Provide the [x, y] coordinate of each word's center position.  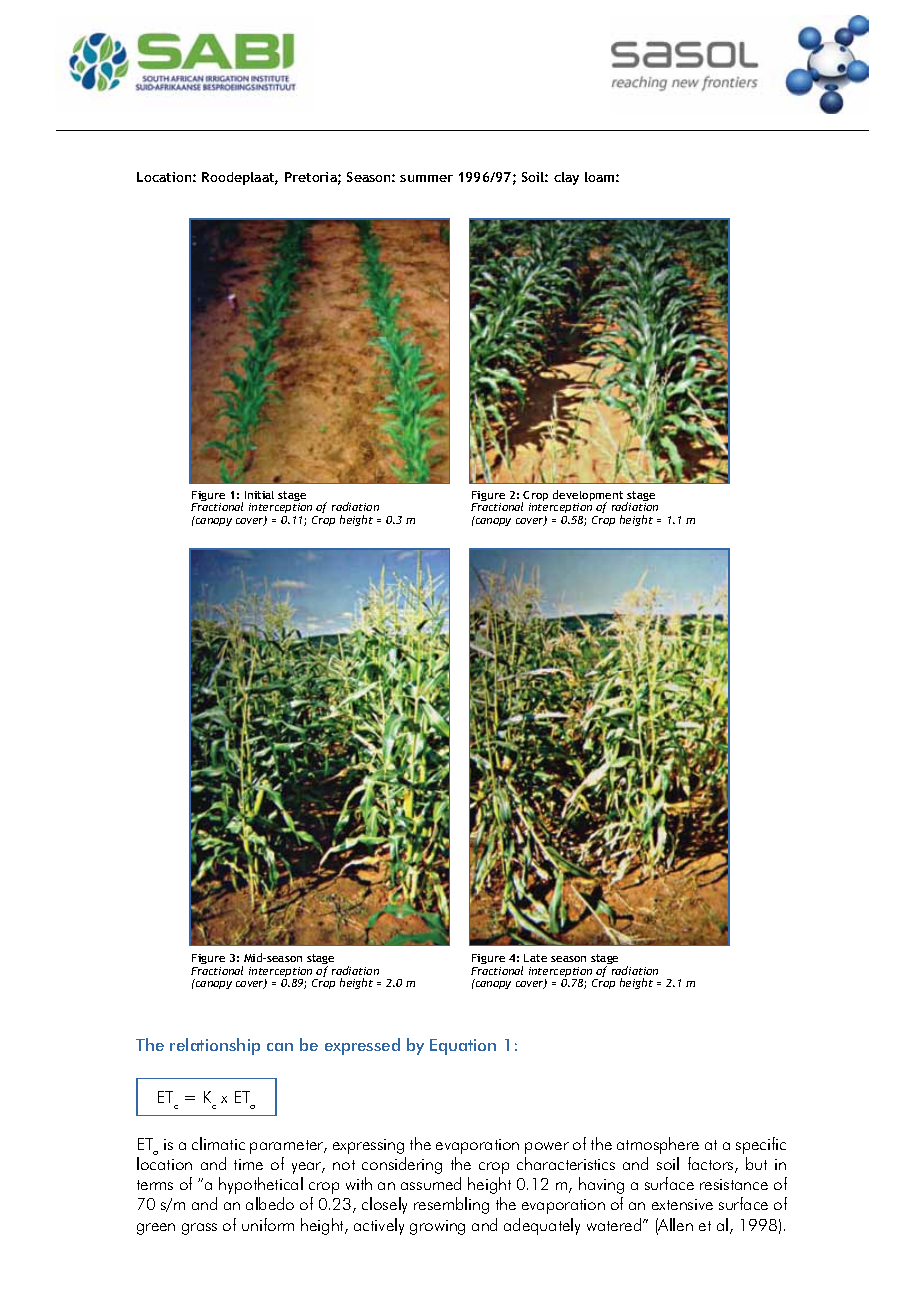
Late [535, 958]
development [588, 497]
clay [566, 178]
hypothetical [261, 1185]
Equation [463, 1047]
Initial [259, 495]
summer [426, 178]
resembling [451, 1205]
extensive [682, 1204]
